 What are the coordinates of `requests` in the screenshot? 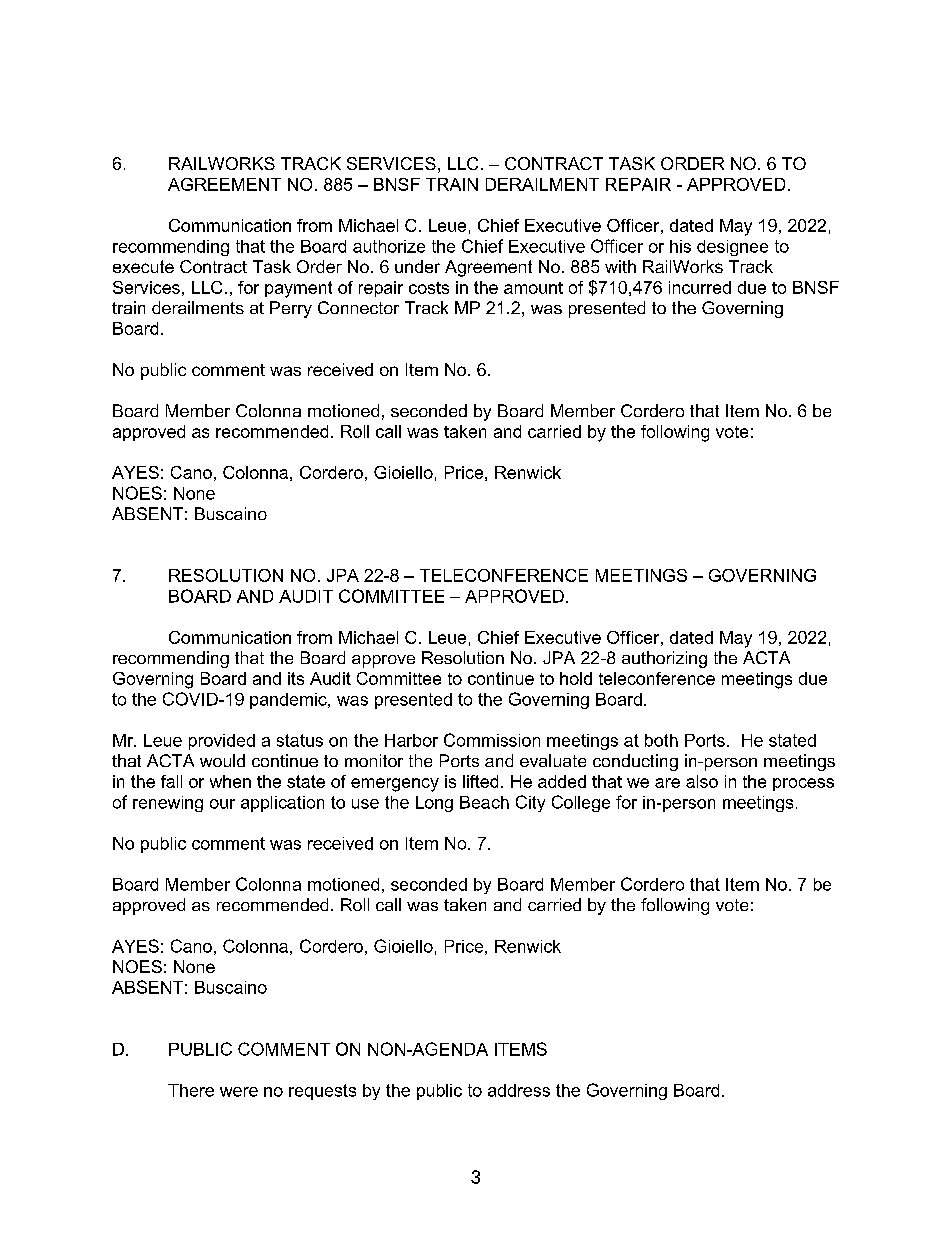 It's located at (322, 1092).
